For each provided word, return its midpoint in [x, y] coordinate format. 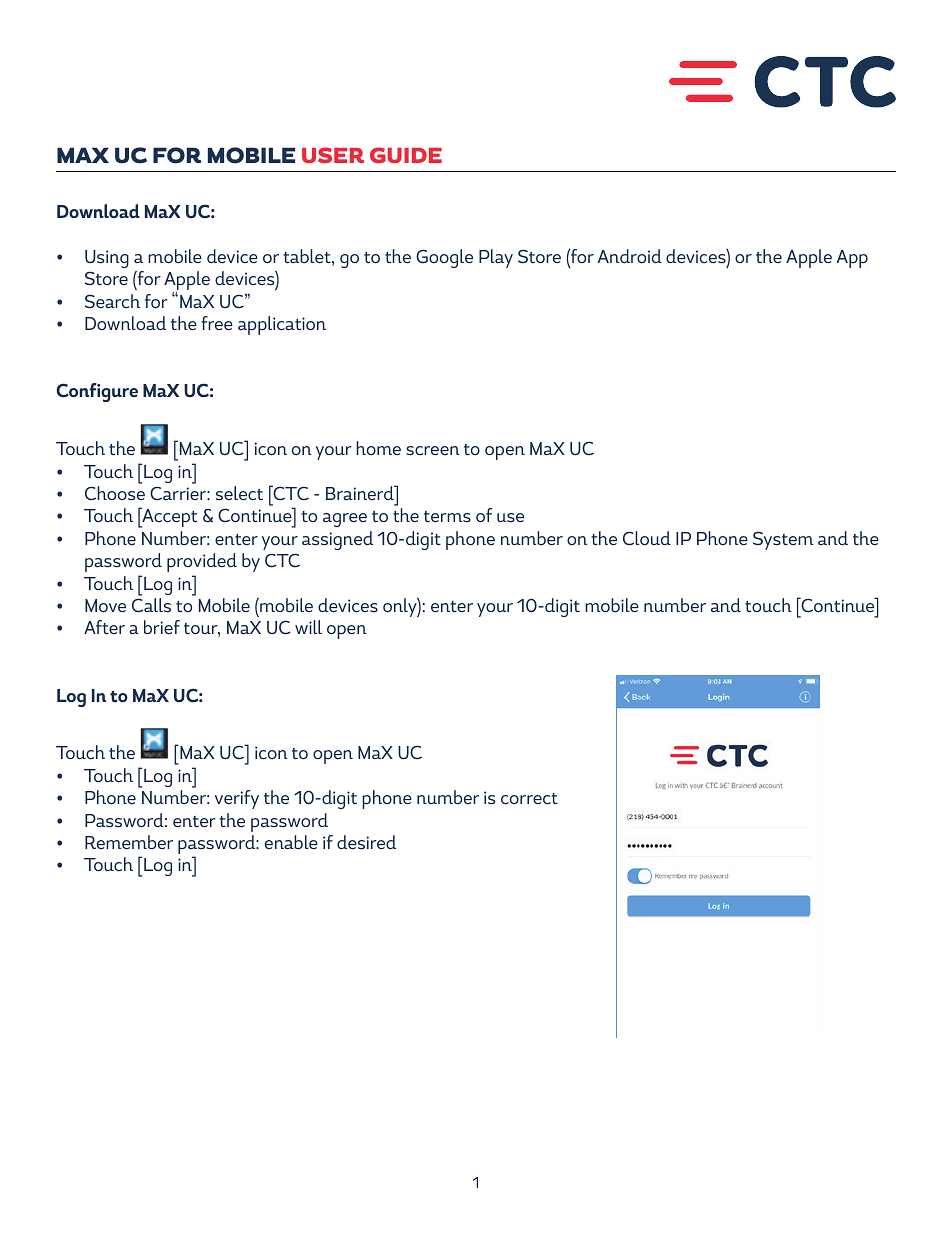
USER [333, 155]
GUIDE [406, 155]
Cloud [647, 538]
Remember [129, 842]
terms [447, 517]
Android [630, 256]
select [239, 493]
